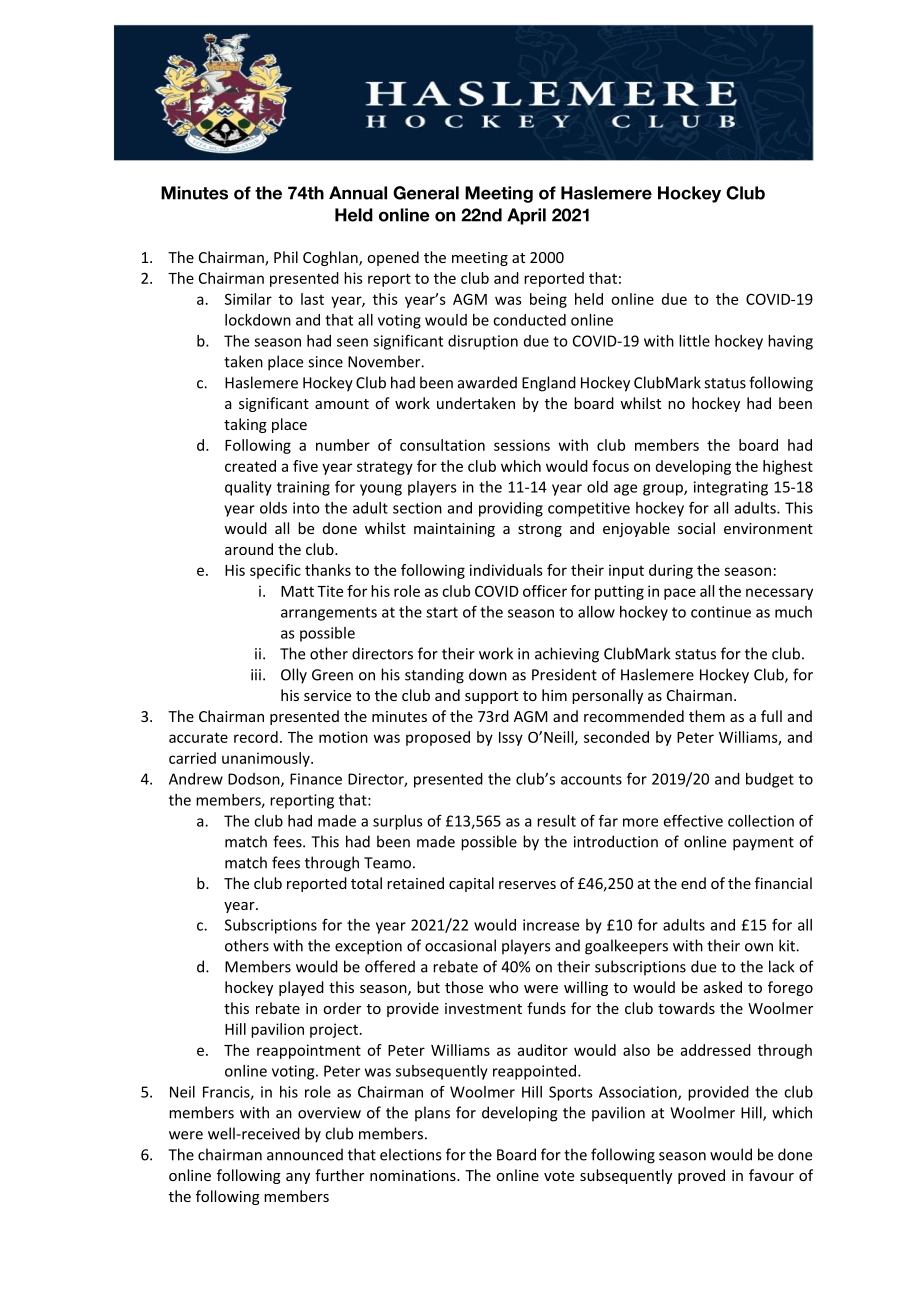 The height and width of the image is (1308, 924). I want to click on providing, so click(511, 509).
